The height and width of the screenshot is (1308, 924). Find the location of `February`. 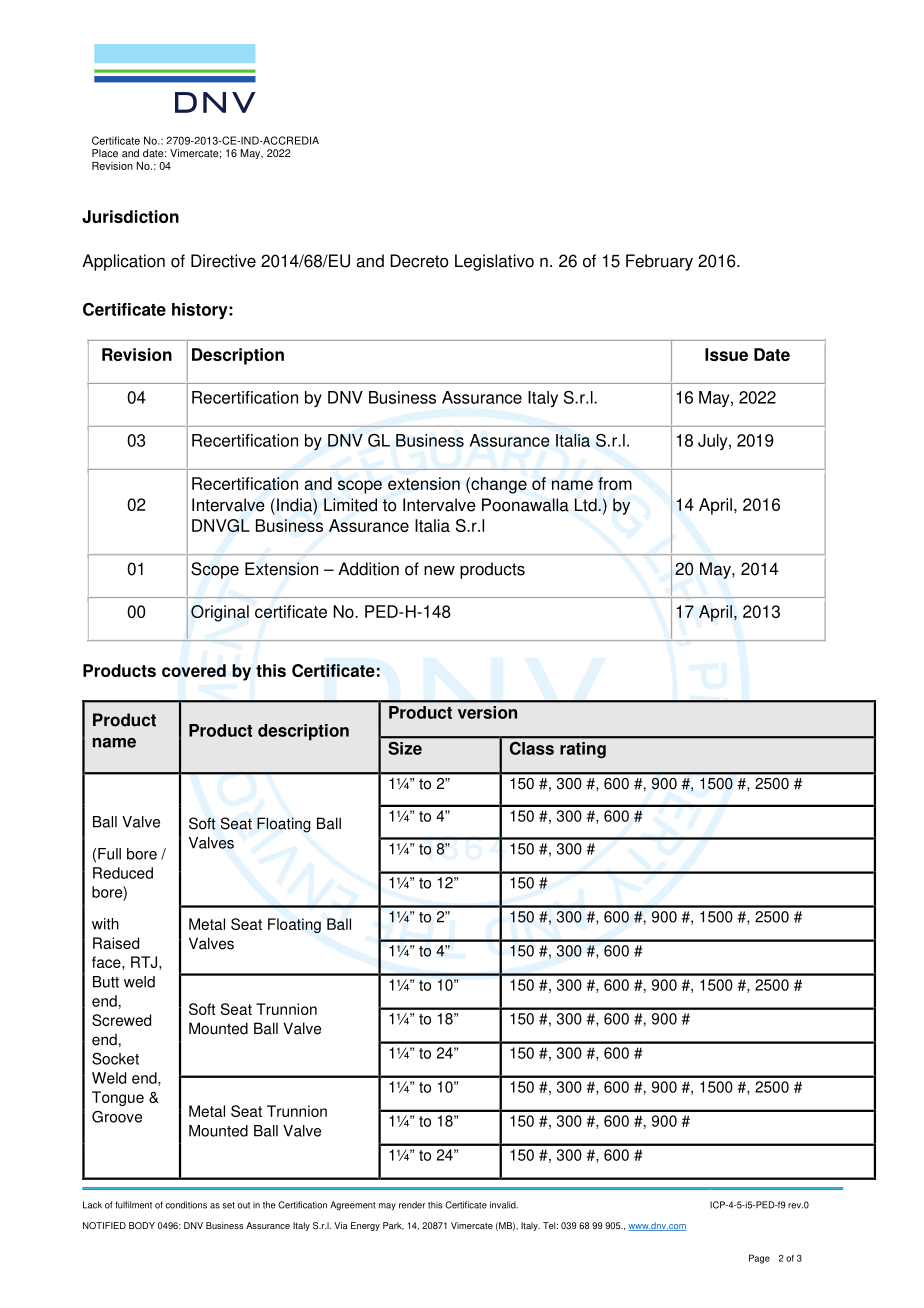

February is located at coordinates (659, 262).
